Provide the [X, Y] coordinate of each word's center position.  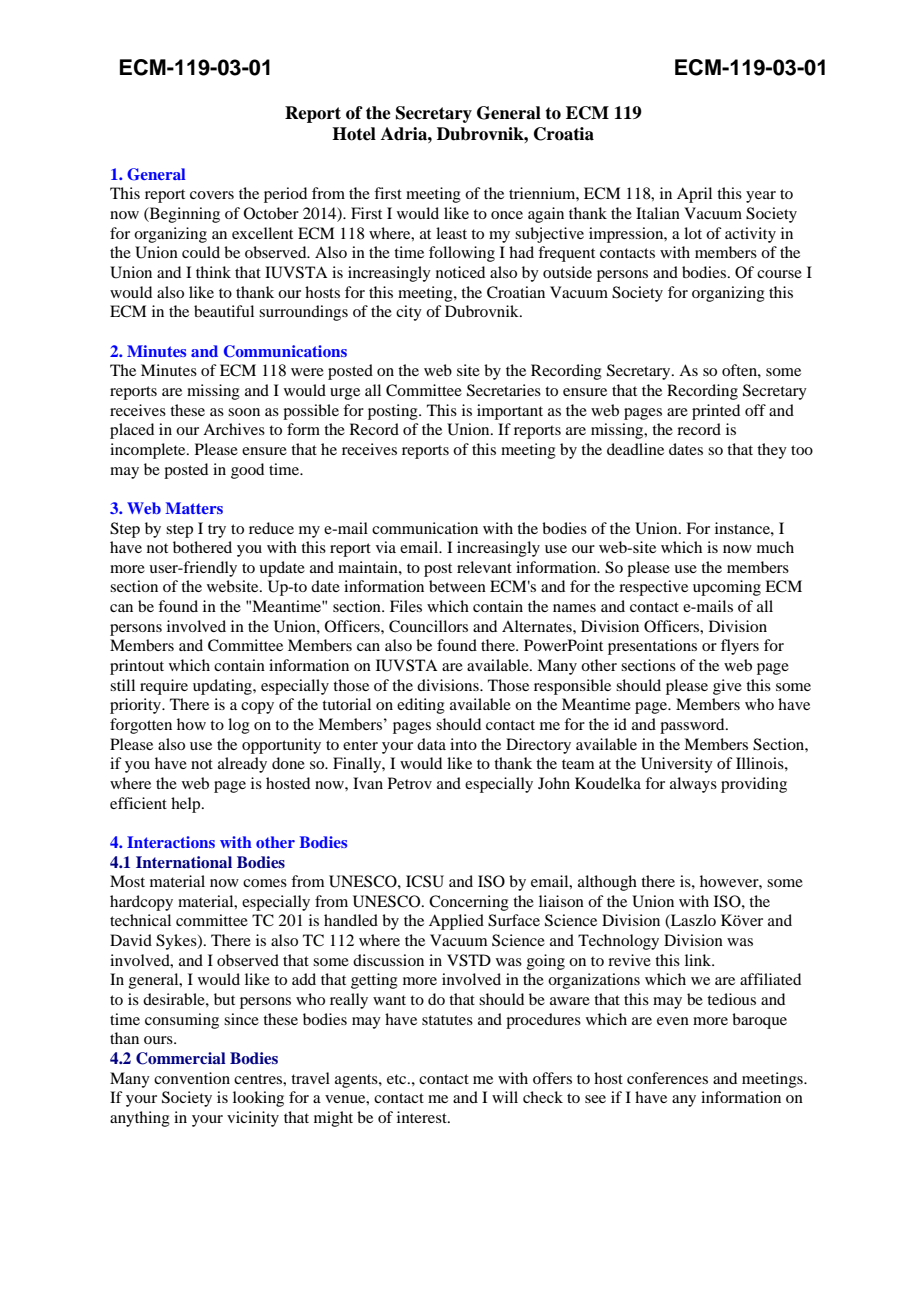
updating [223, 687]
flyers [740, 647]
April [694, 195]
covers [212, 195]
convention [192, 1078]
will [505, 1097]
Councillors [428, 626]
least [451, 233]
